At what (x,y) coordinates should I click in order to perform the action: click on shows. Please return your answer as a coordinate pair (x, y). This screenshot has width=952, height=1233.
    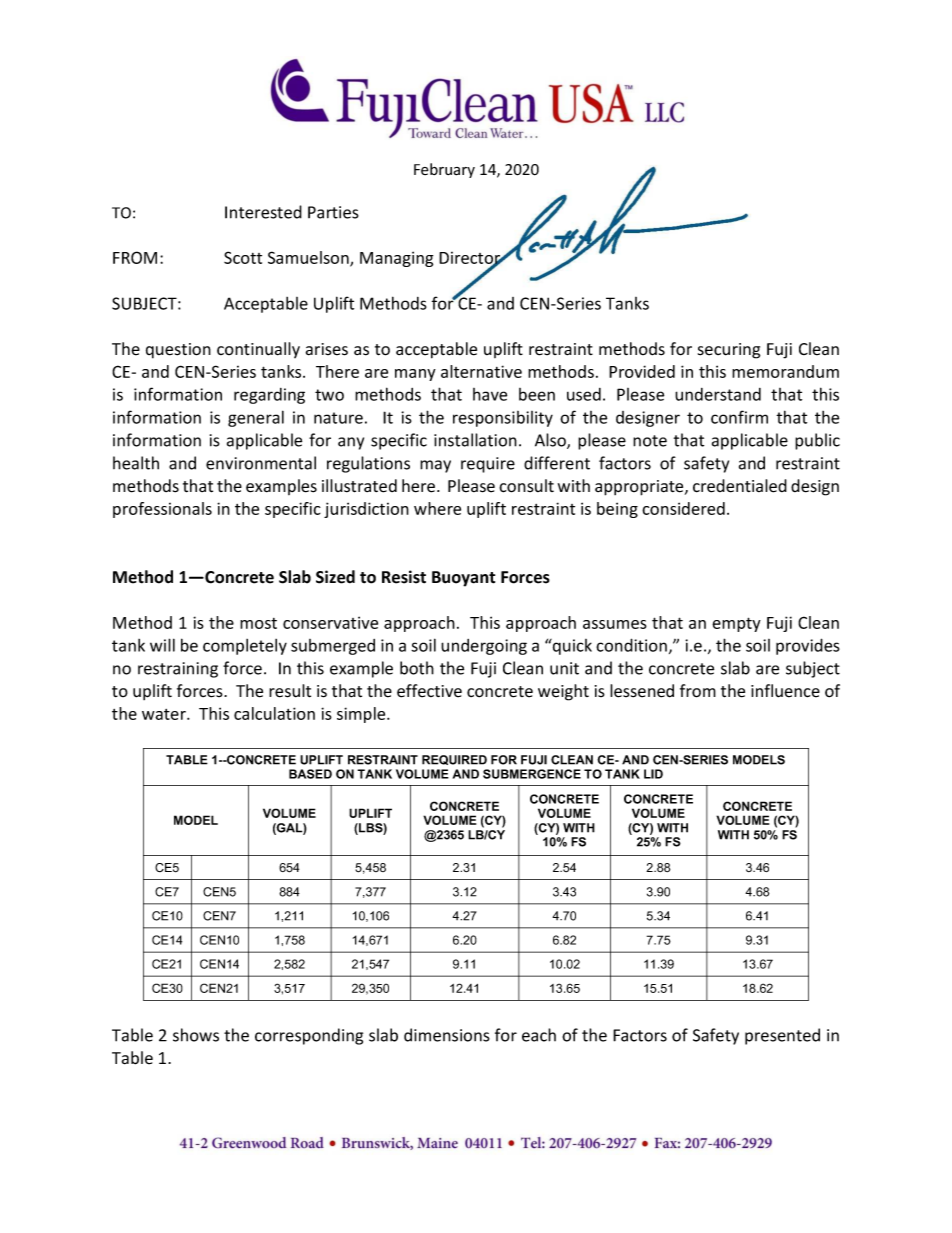
    Looking at the image, I should click on (196, 1035).
